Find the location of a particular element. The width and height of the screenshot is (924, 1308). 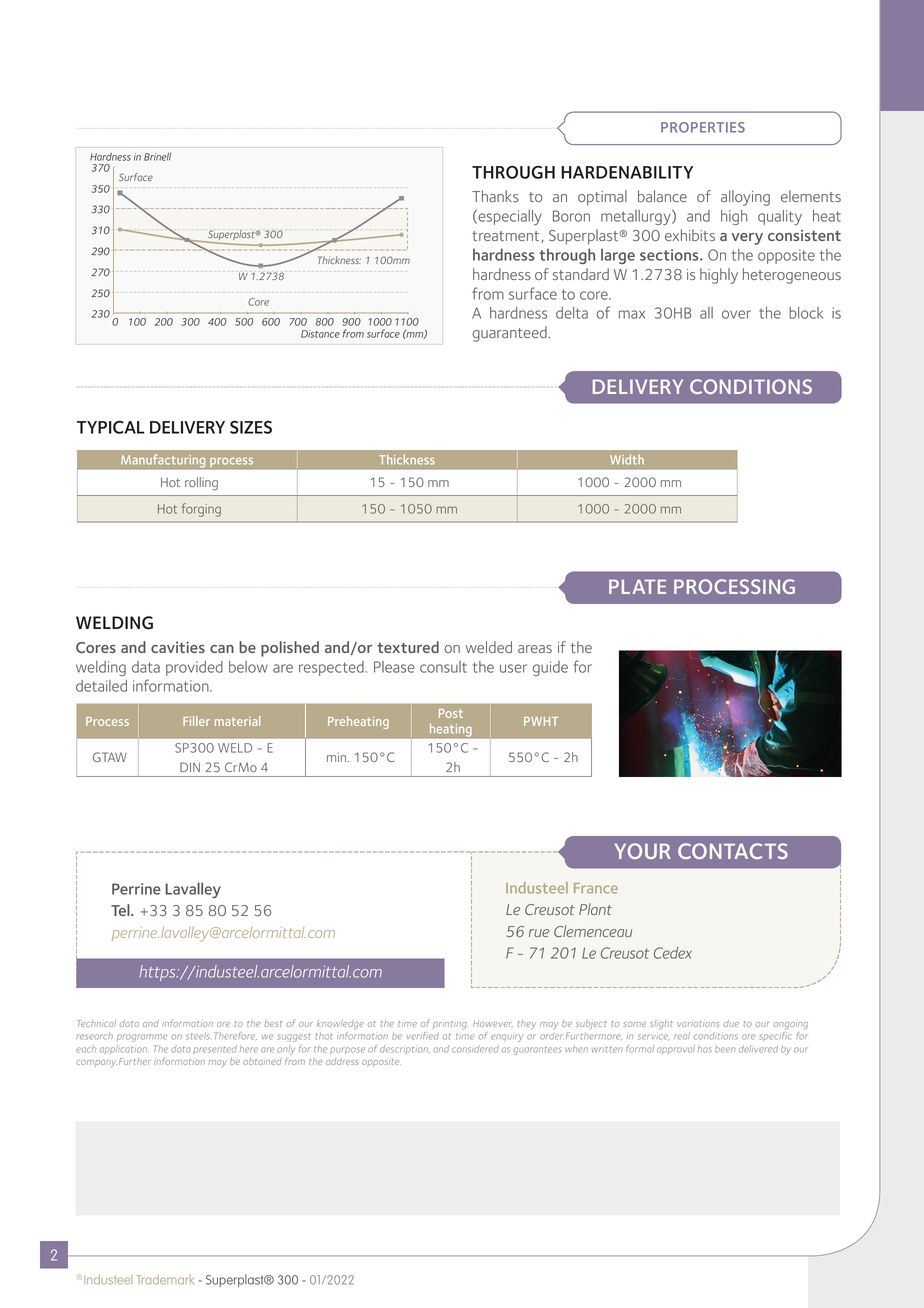

Distance is located at coordinates (320, 334).
